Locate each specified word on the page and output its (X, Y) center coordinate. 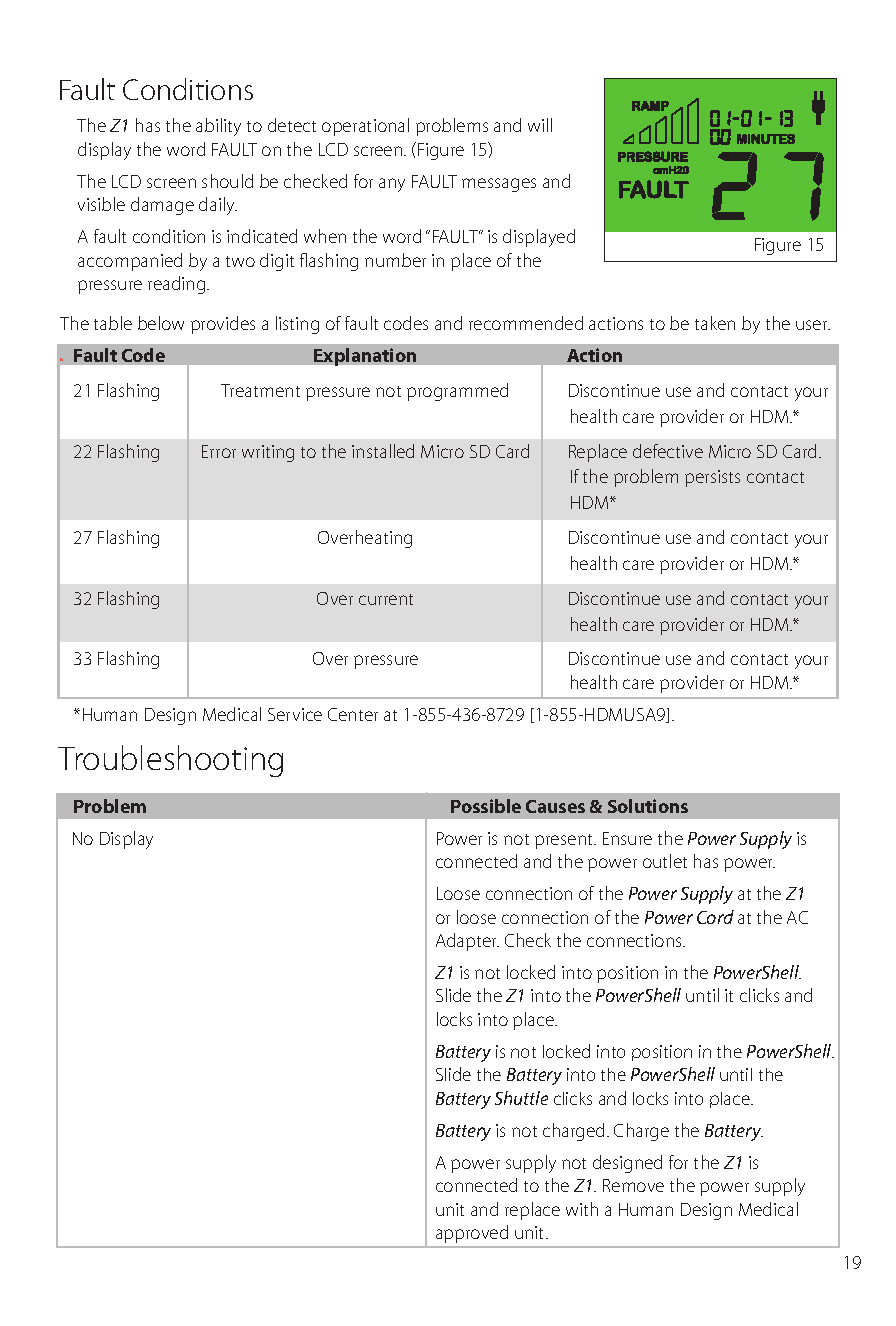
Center (353, 714)
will (540, 125)
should (227, 181)
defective (668, 451)
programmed (457, 392)
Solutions (648, 806)
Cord (715, 917)
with (582, 1209)
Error (219, 451)
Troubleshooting (170, 761)
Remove (633, 1185)
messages (499, 185)
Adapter (467, 942)
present (565, 841)
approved (472, 1234)
